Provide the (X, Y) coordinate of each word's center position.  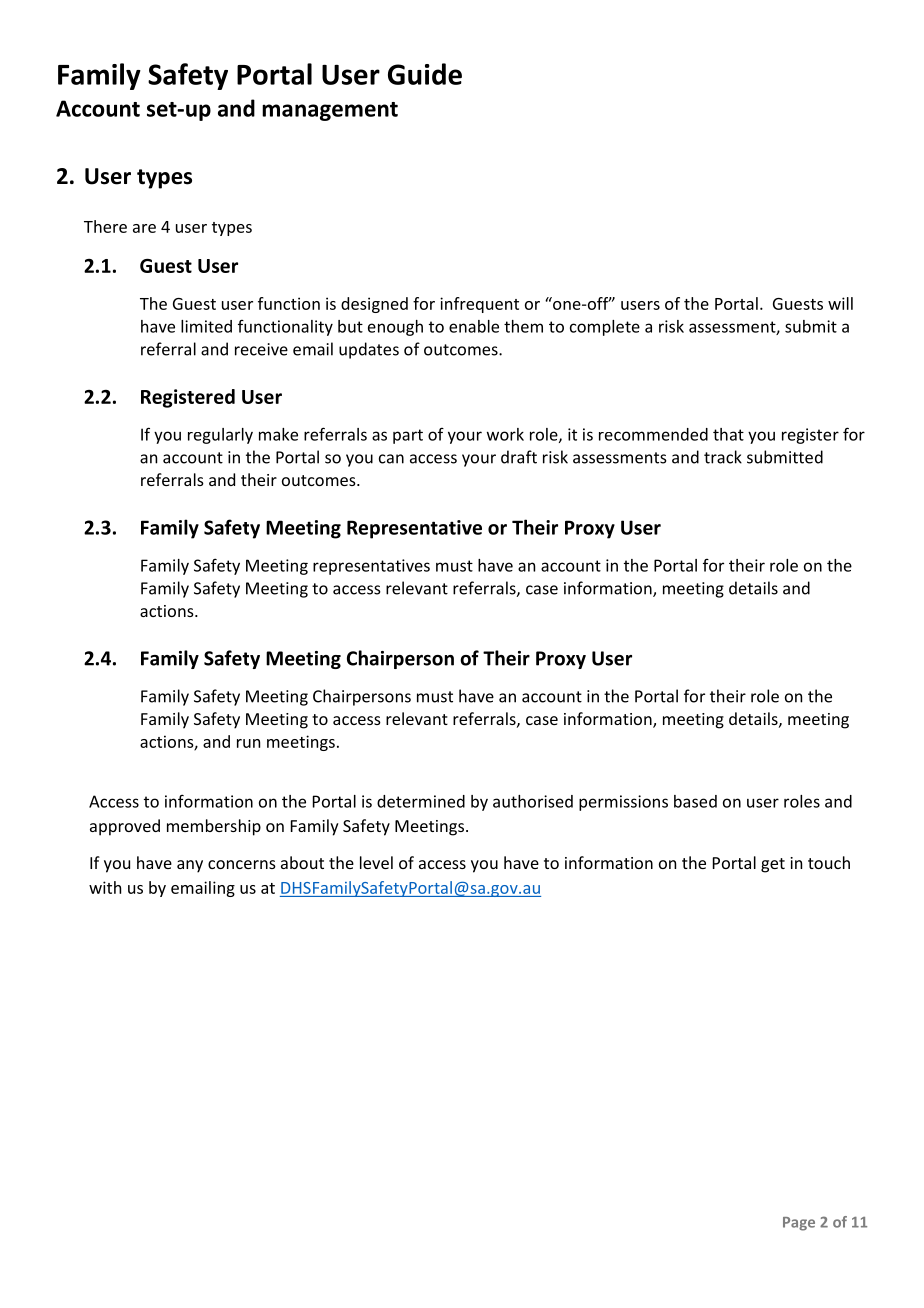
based (695, 801)
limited (206, 326)
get (773, 865)
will (840, 303)
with (105, 887)
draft (519, 457)
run (248, 743)
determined (421, 801)
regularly (220, 436)
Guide (425, 74)
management (330, 111)
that (728, 434)
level (376, 862)
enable (474, 326)
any (190, 866)
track (723, 457)
